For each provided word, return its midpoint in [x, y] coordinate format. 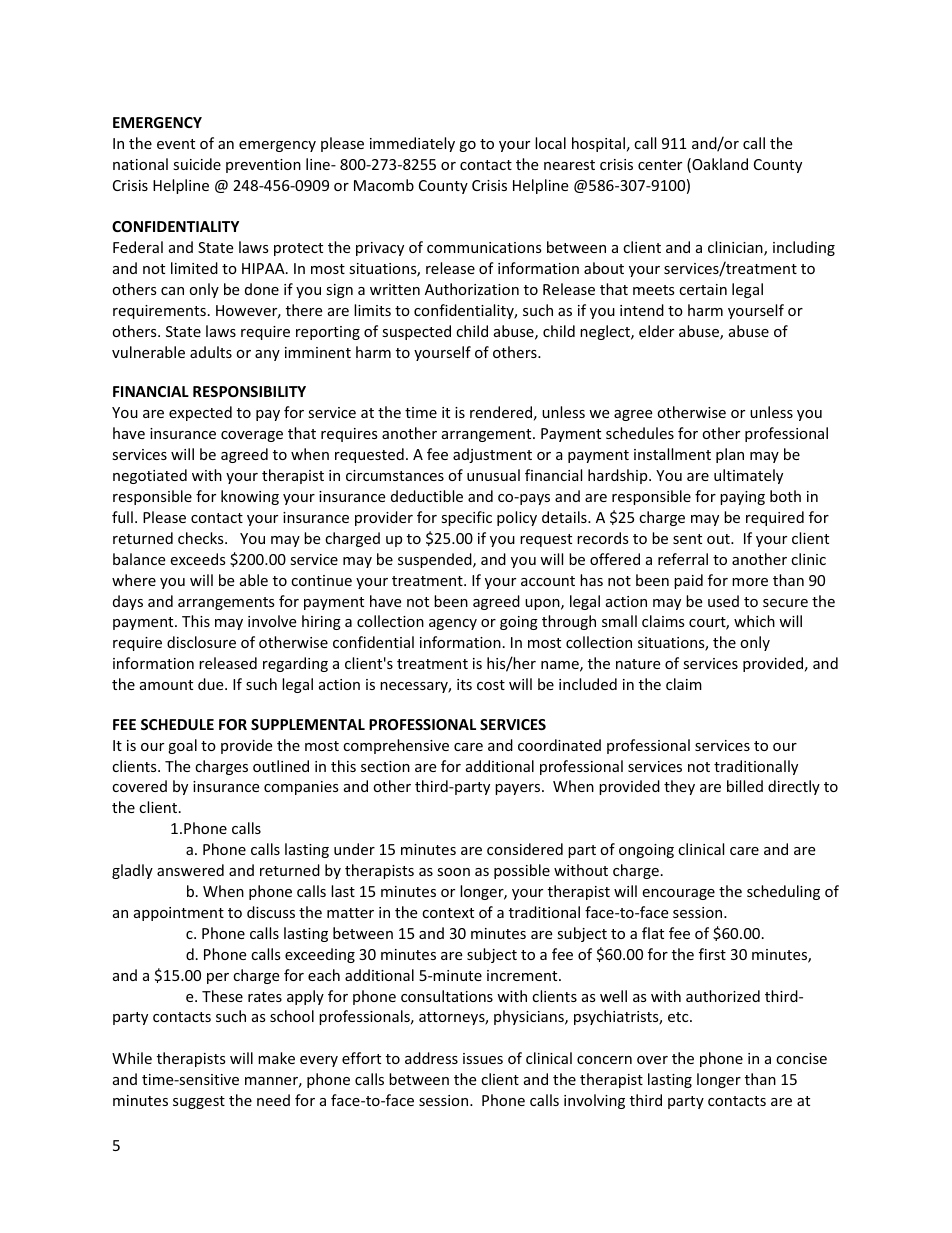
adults [211, 352]
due [212, 684]
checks [202, 538]
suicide [197, 164]
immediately [412, 144]
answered [190, 870]
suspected [416, 332]
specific [466, 518]
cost [491, 685]
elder [656, 331]
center [660, 165]
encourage [678, 894]
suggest [199, 1102]
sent [687, 539]
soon [453, 872]
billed [745, 786]
